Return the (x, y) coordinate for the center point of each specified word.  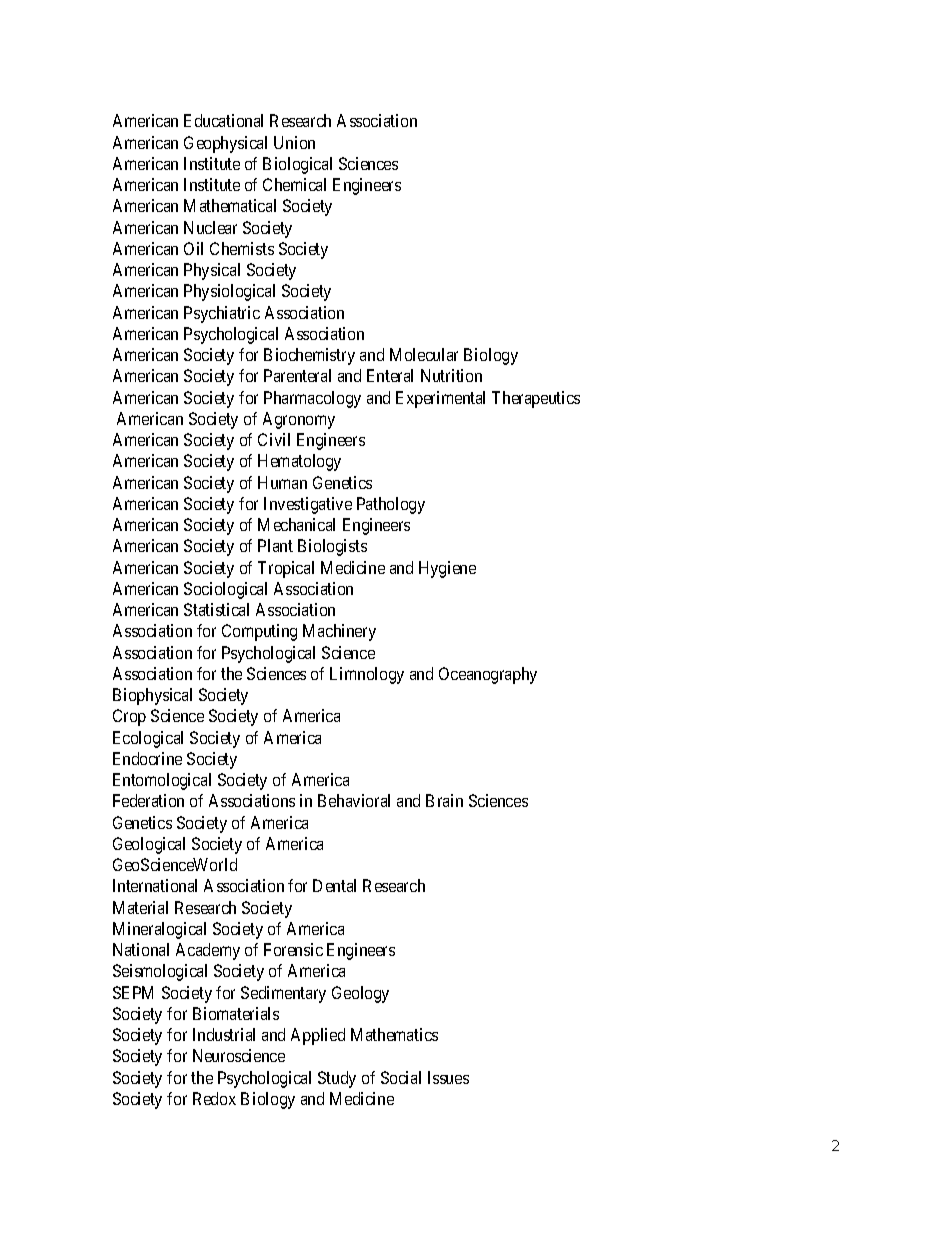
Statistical (216, 609)
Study (337, 1079)
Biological (297, 165)
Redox (214, 1098)
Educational (223, 120)
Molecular (424, 354)
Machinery (339, 632)
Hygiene (447, 569)
